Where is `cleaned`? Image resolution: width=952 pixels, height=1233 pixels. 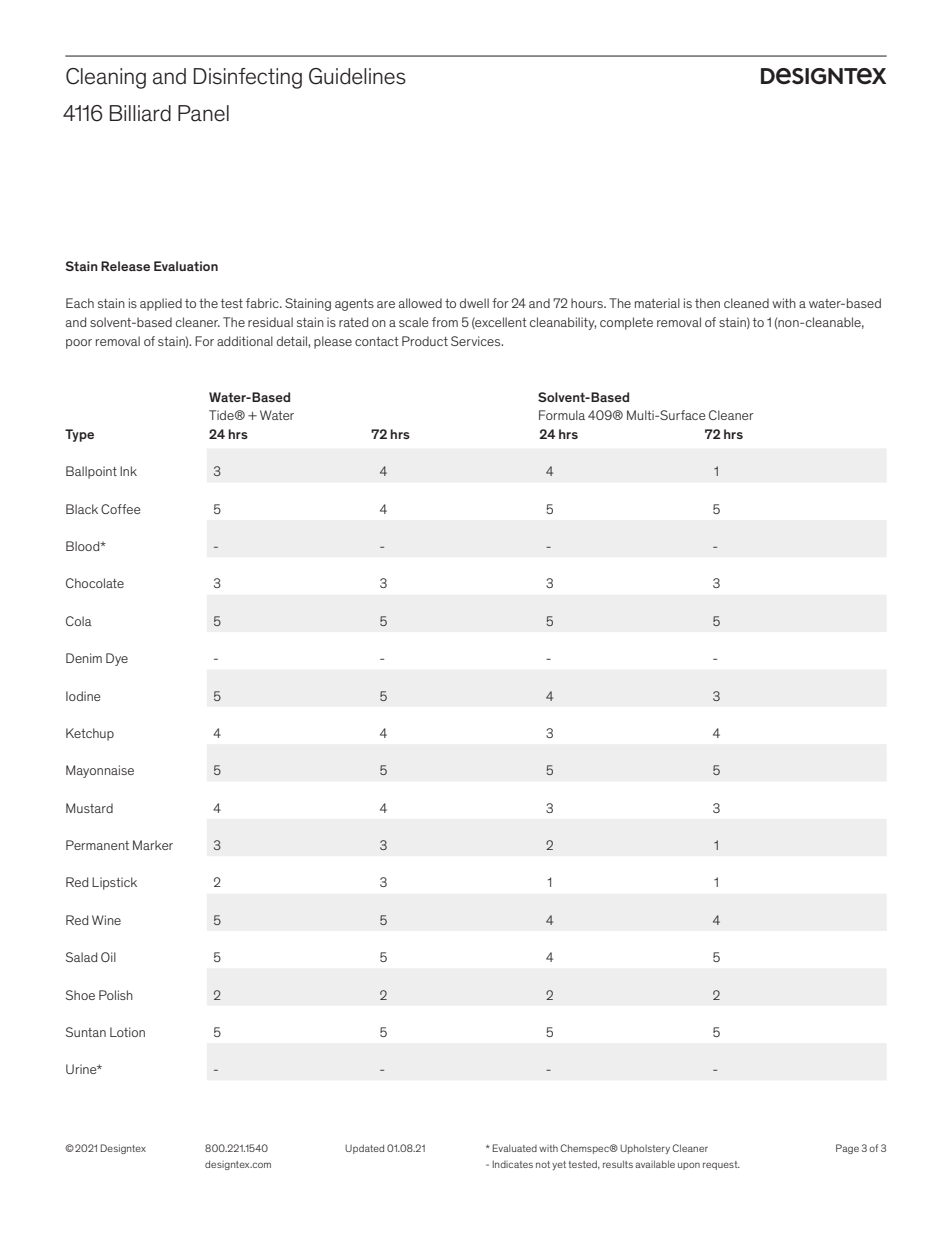
cleaned is located at coordinates (746, 303).
